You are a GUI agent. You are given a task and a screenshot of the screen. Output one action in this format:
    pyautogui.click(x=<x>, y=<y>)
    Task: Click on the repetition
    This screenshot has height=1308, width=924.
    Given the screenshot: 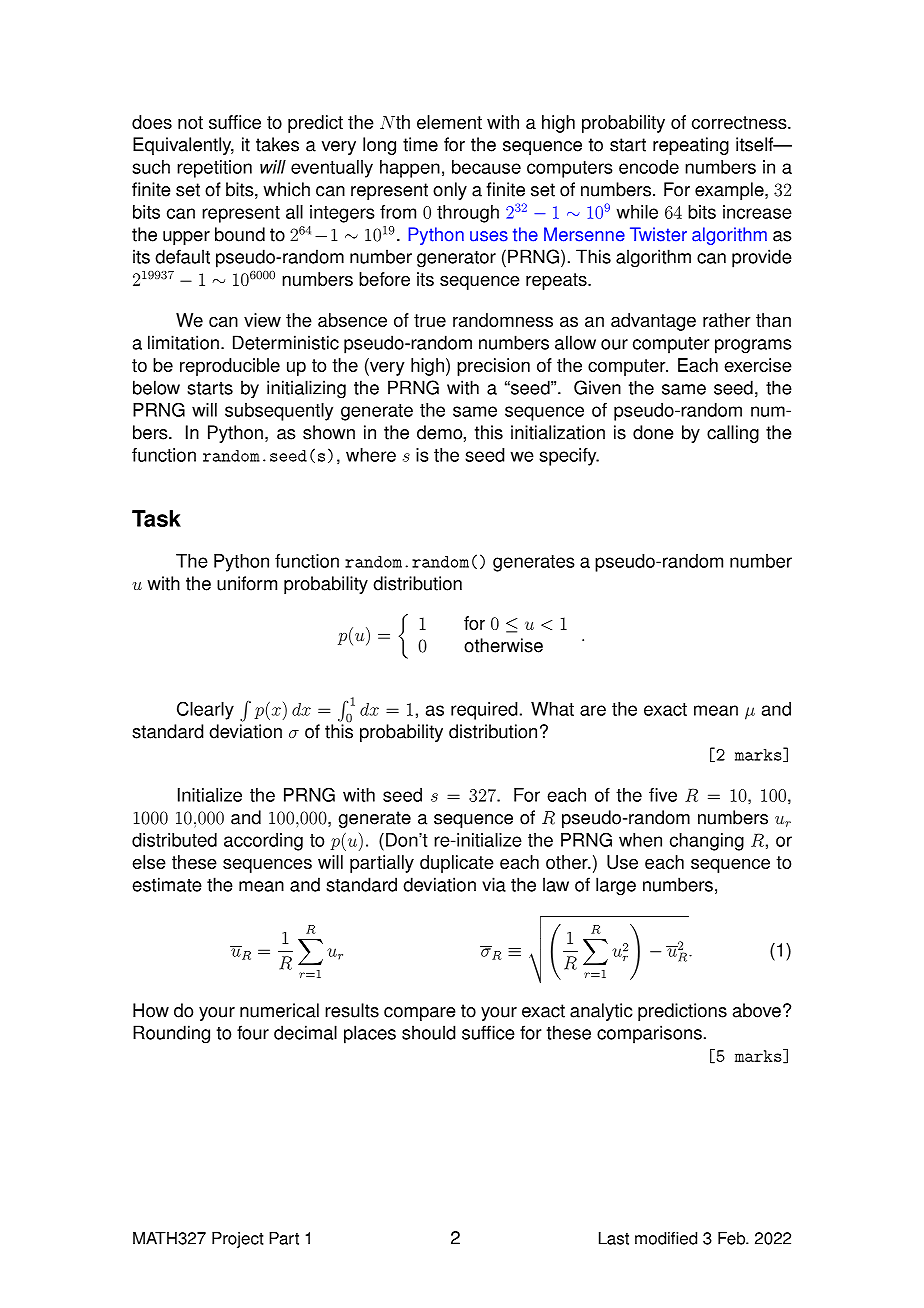 What is the action you would take?
    pyautogui.click(x=214, y=169)
